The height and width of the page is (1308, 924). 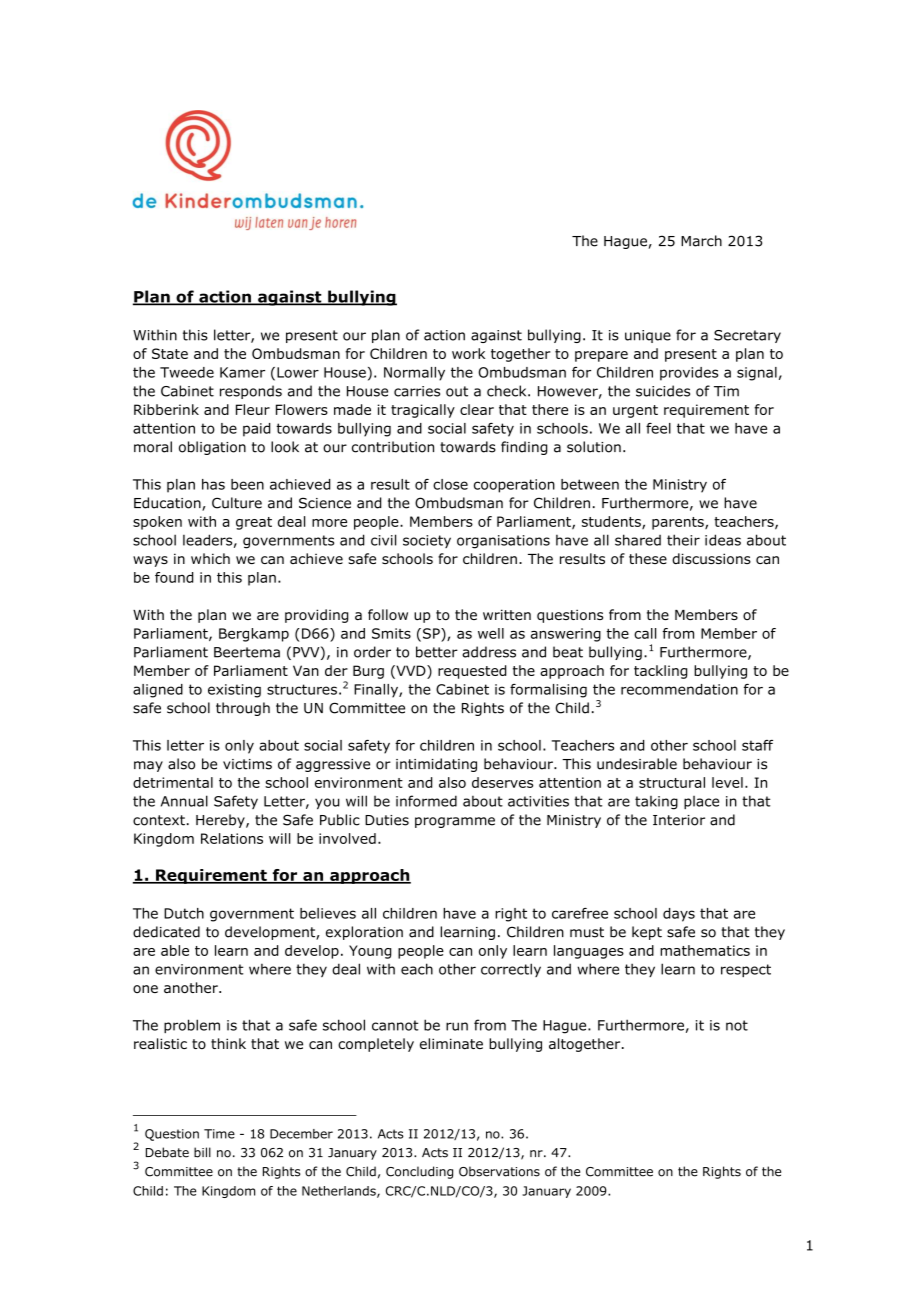 What do you see at coordinates (472, 672) in the page?
I see `requested` at bounding box center [472, 672].
